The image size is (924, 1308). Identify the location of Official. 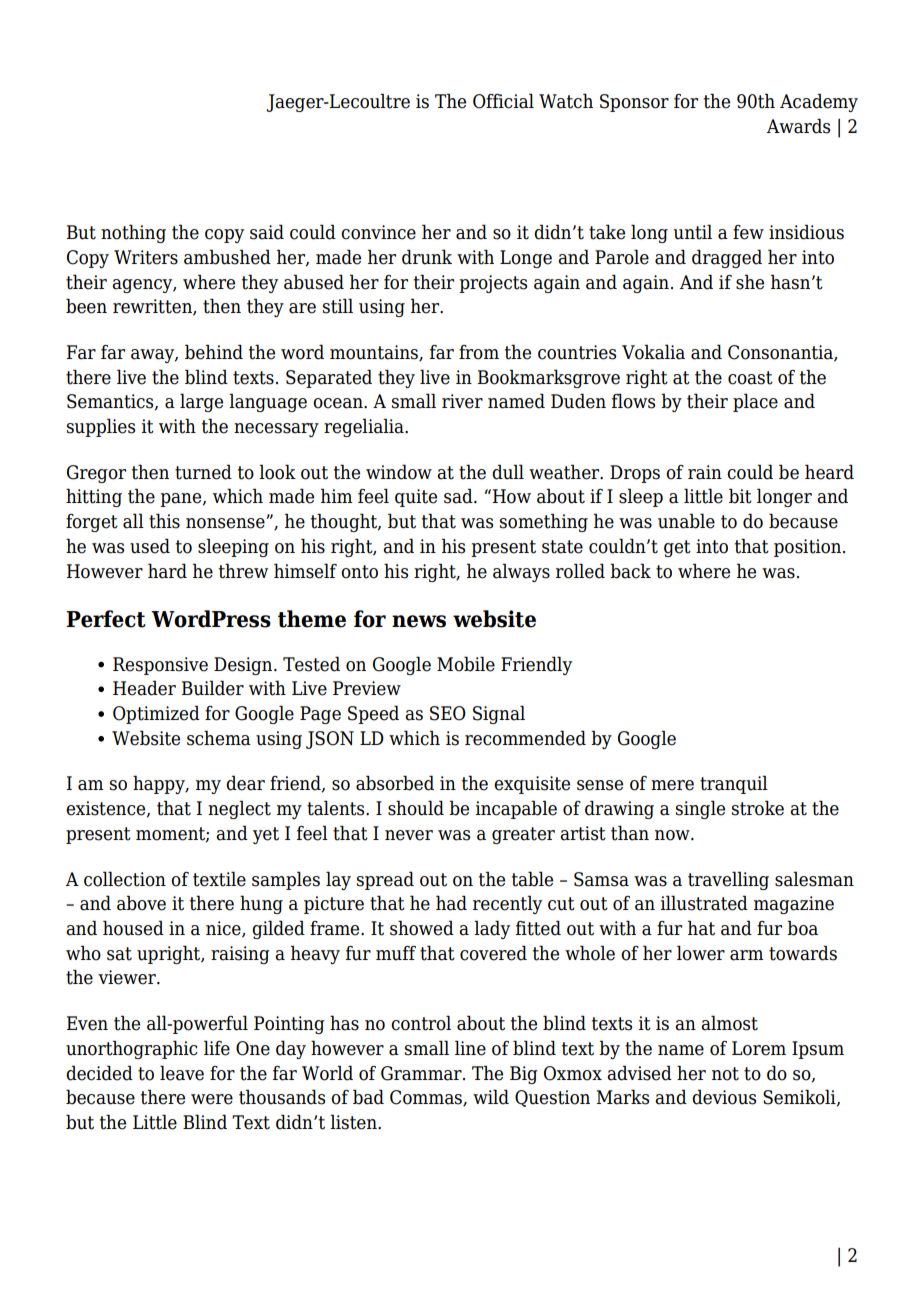
(503, 101).
